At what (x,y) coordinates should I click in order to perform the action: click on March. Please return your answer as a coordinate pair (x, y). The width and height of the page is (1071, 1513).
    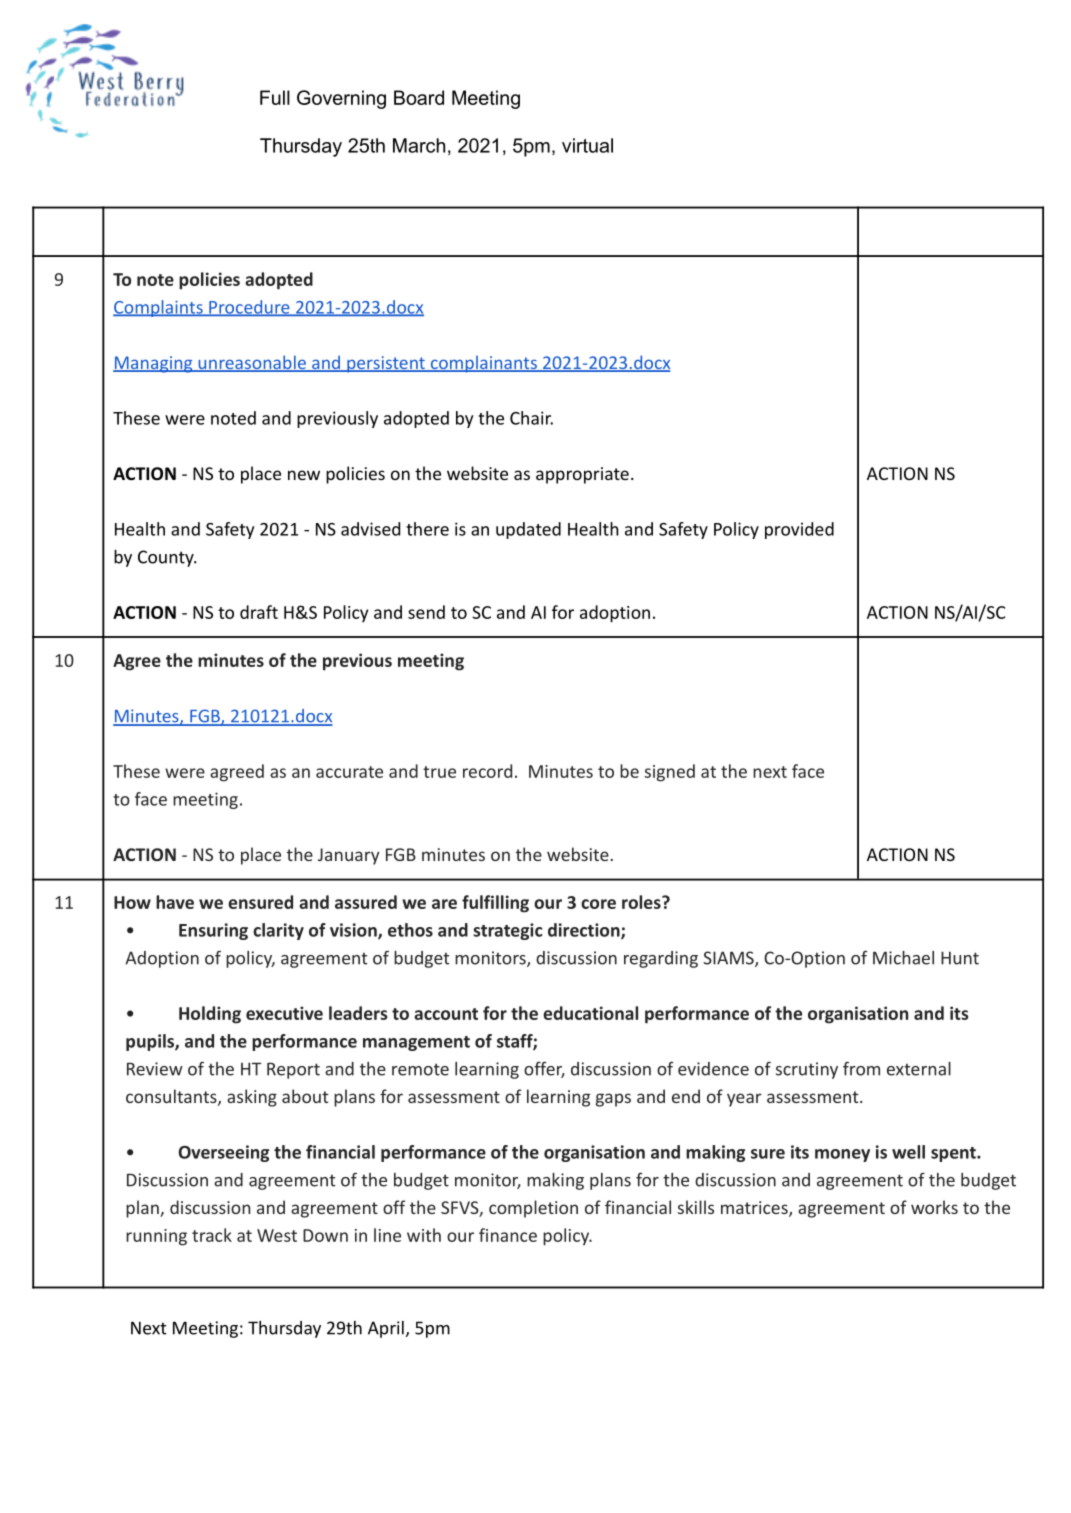
    Looking at the image, I should click on (419, 145).
